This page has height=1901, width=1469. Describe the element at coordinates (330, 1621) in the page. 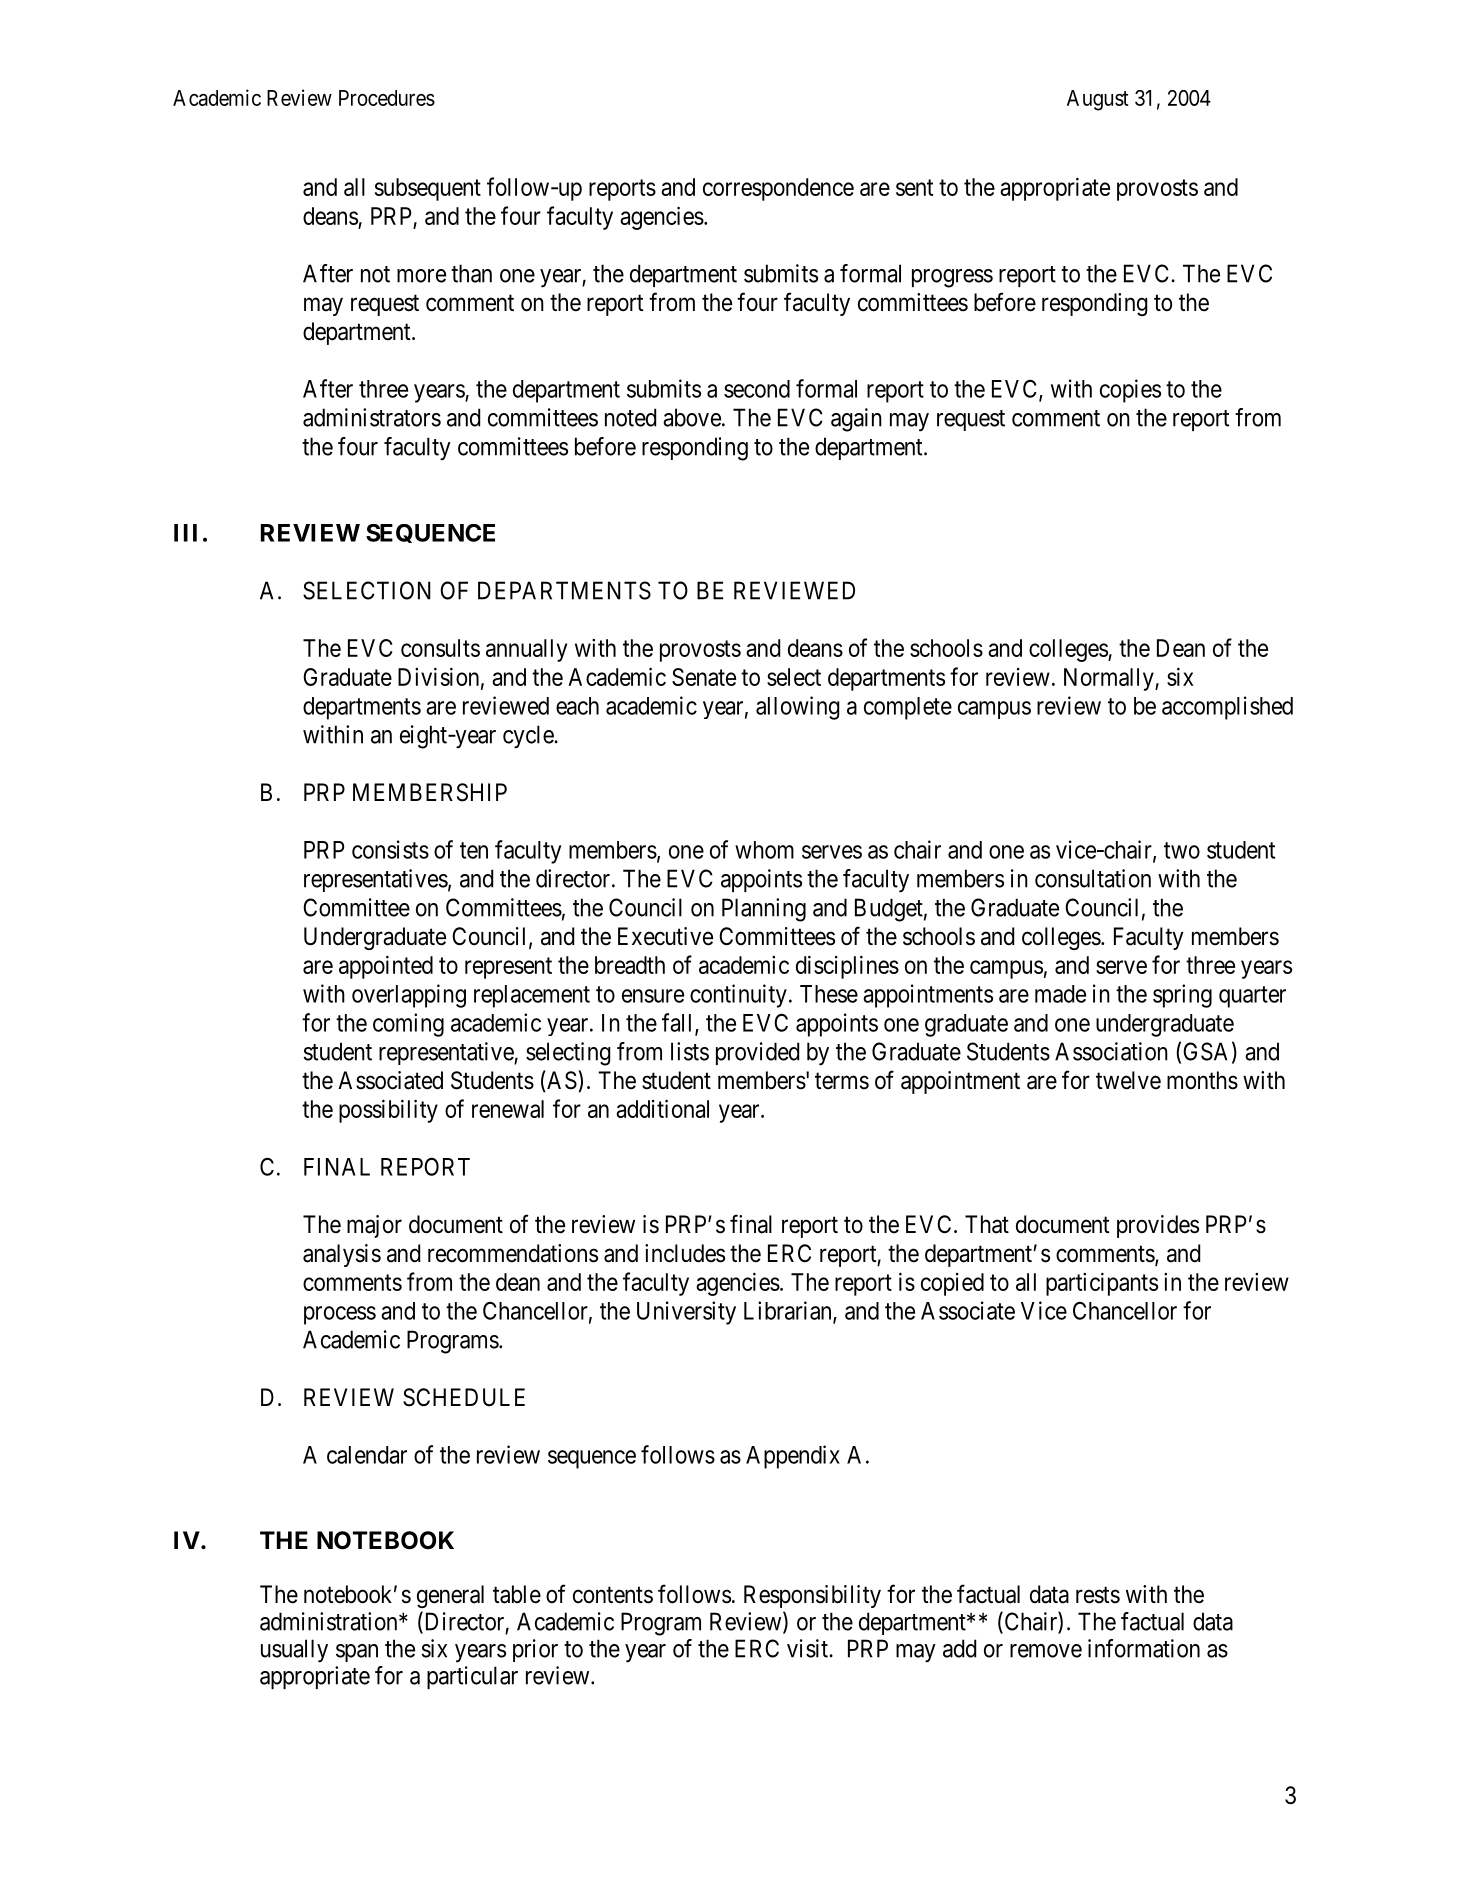

I see `administration` at that location.
